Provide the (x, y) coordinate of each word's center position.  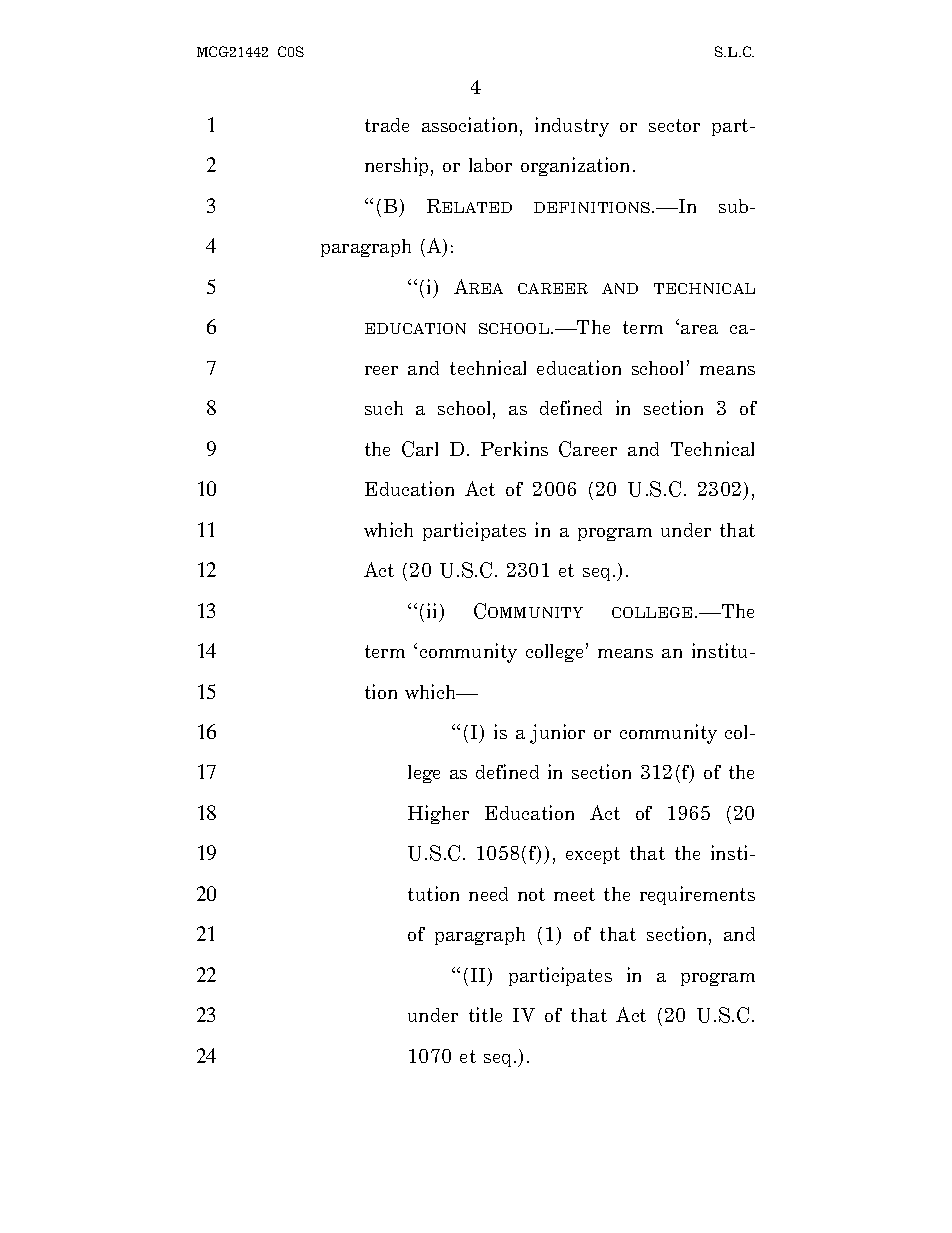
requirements (697, 895)
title (485, 1014)
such (384, 408)
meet (574, 894)
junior (557, 734)
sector (674, 125)
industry (572, 127)
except (593, 855)
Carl (420, 449)
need (488, 894)
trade (387, 125)
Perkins (514, 448)
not (531, 894)
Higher (438, 814)
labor (490, 165)
